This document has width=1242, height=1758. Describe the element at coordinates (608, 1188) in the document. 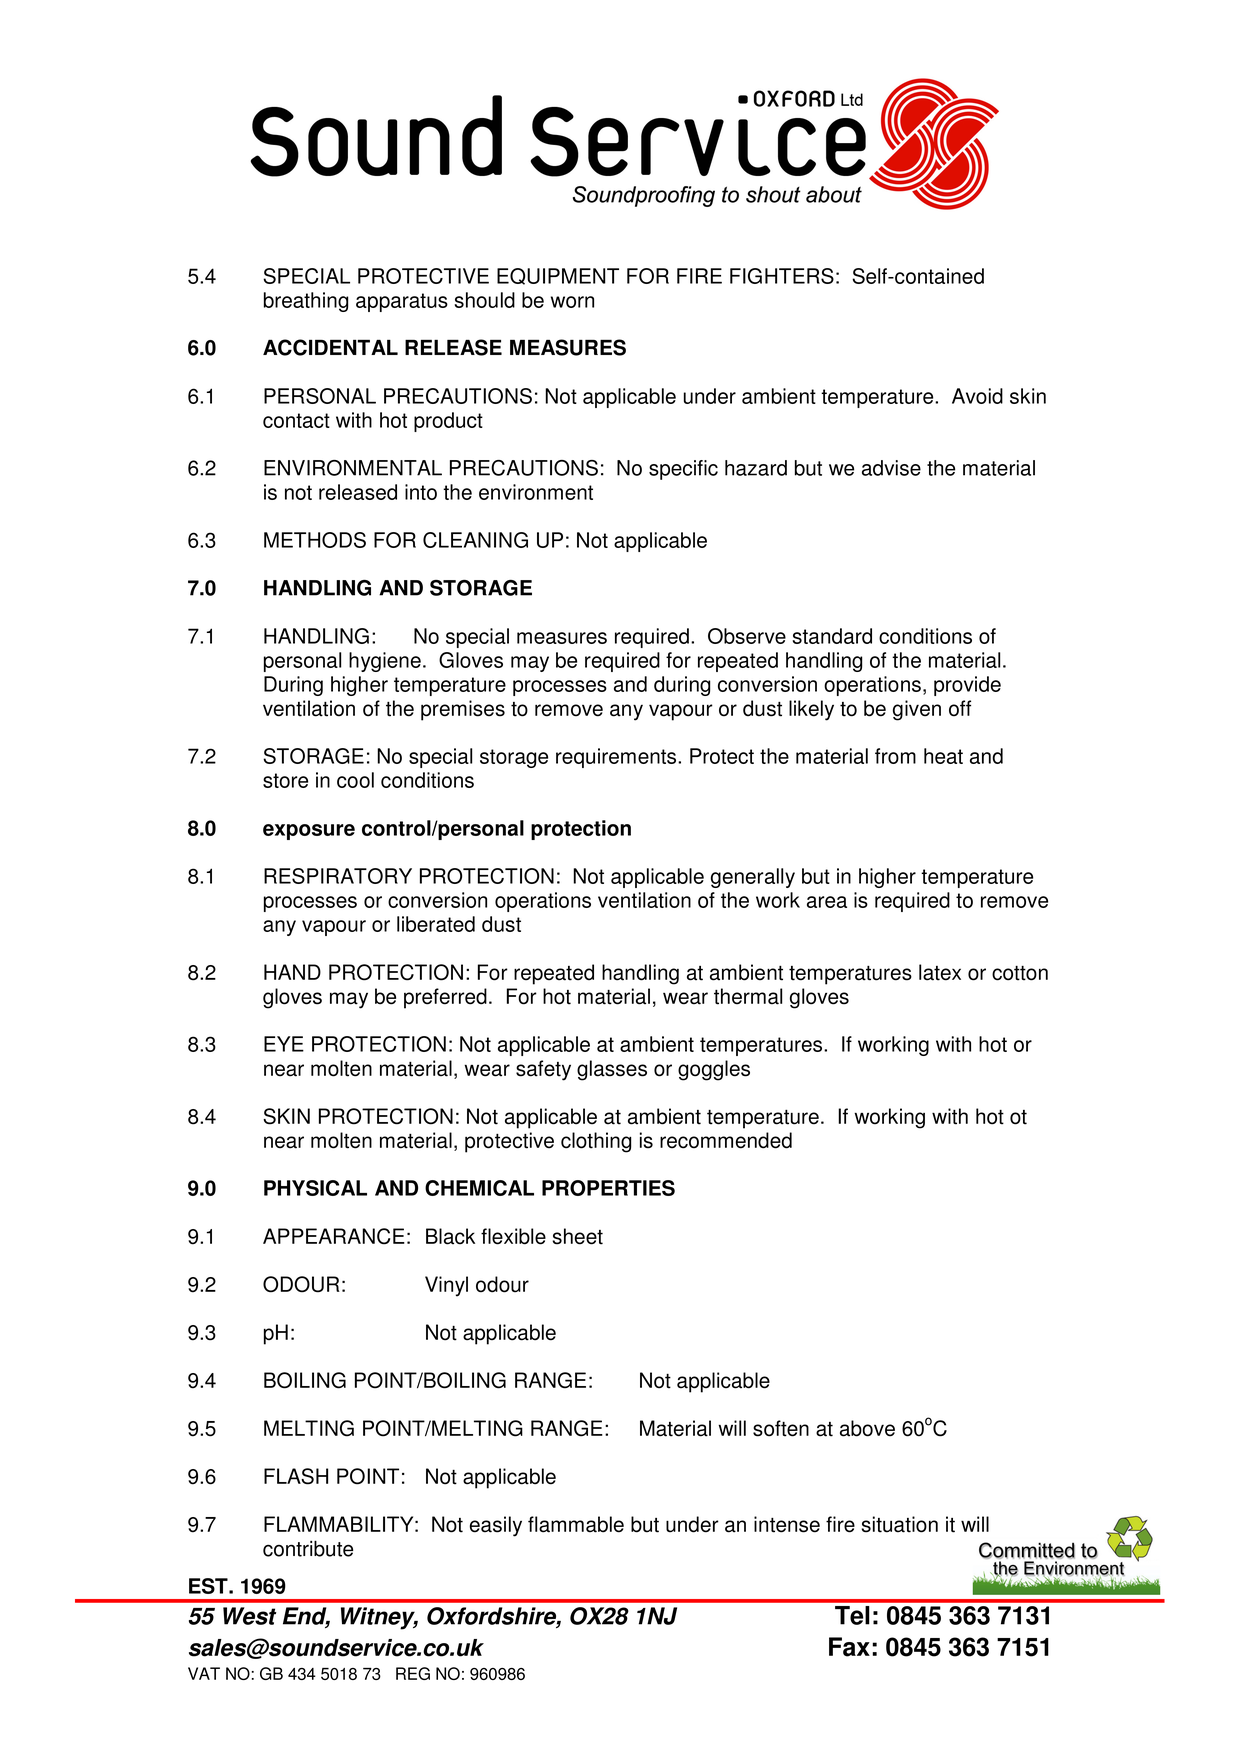

I see `PROPERTIES` at that location.
